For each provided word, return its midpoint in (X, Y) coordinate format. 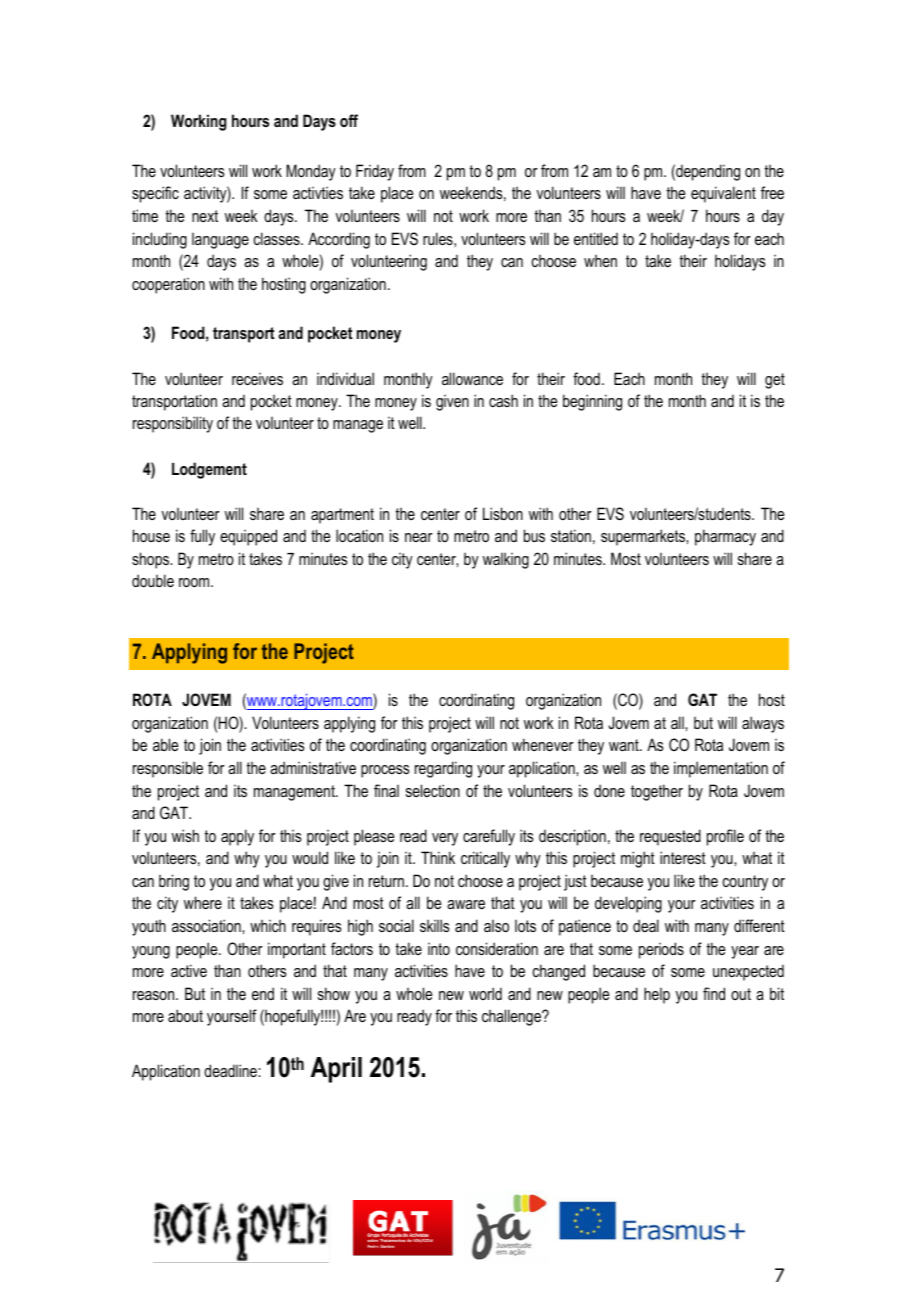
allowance (472, 378)
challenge (512, 1017)
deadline (231, 1070)
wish (185, 835)
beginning (592, 402)
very (445, 839)
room (195, 582)
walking (506, 561)
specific (155, 194)
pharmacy (725, 537)
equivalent (723, 194)
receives (257, 379)
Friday (375, 172)
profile (725, 837)
